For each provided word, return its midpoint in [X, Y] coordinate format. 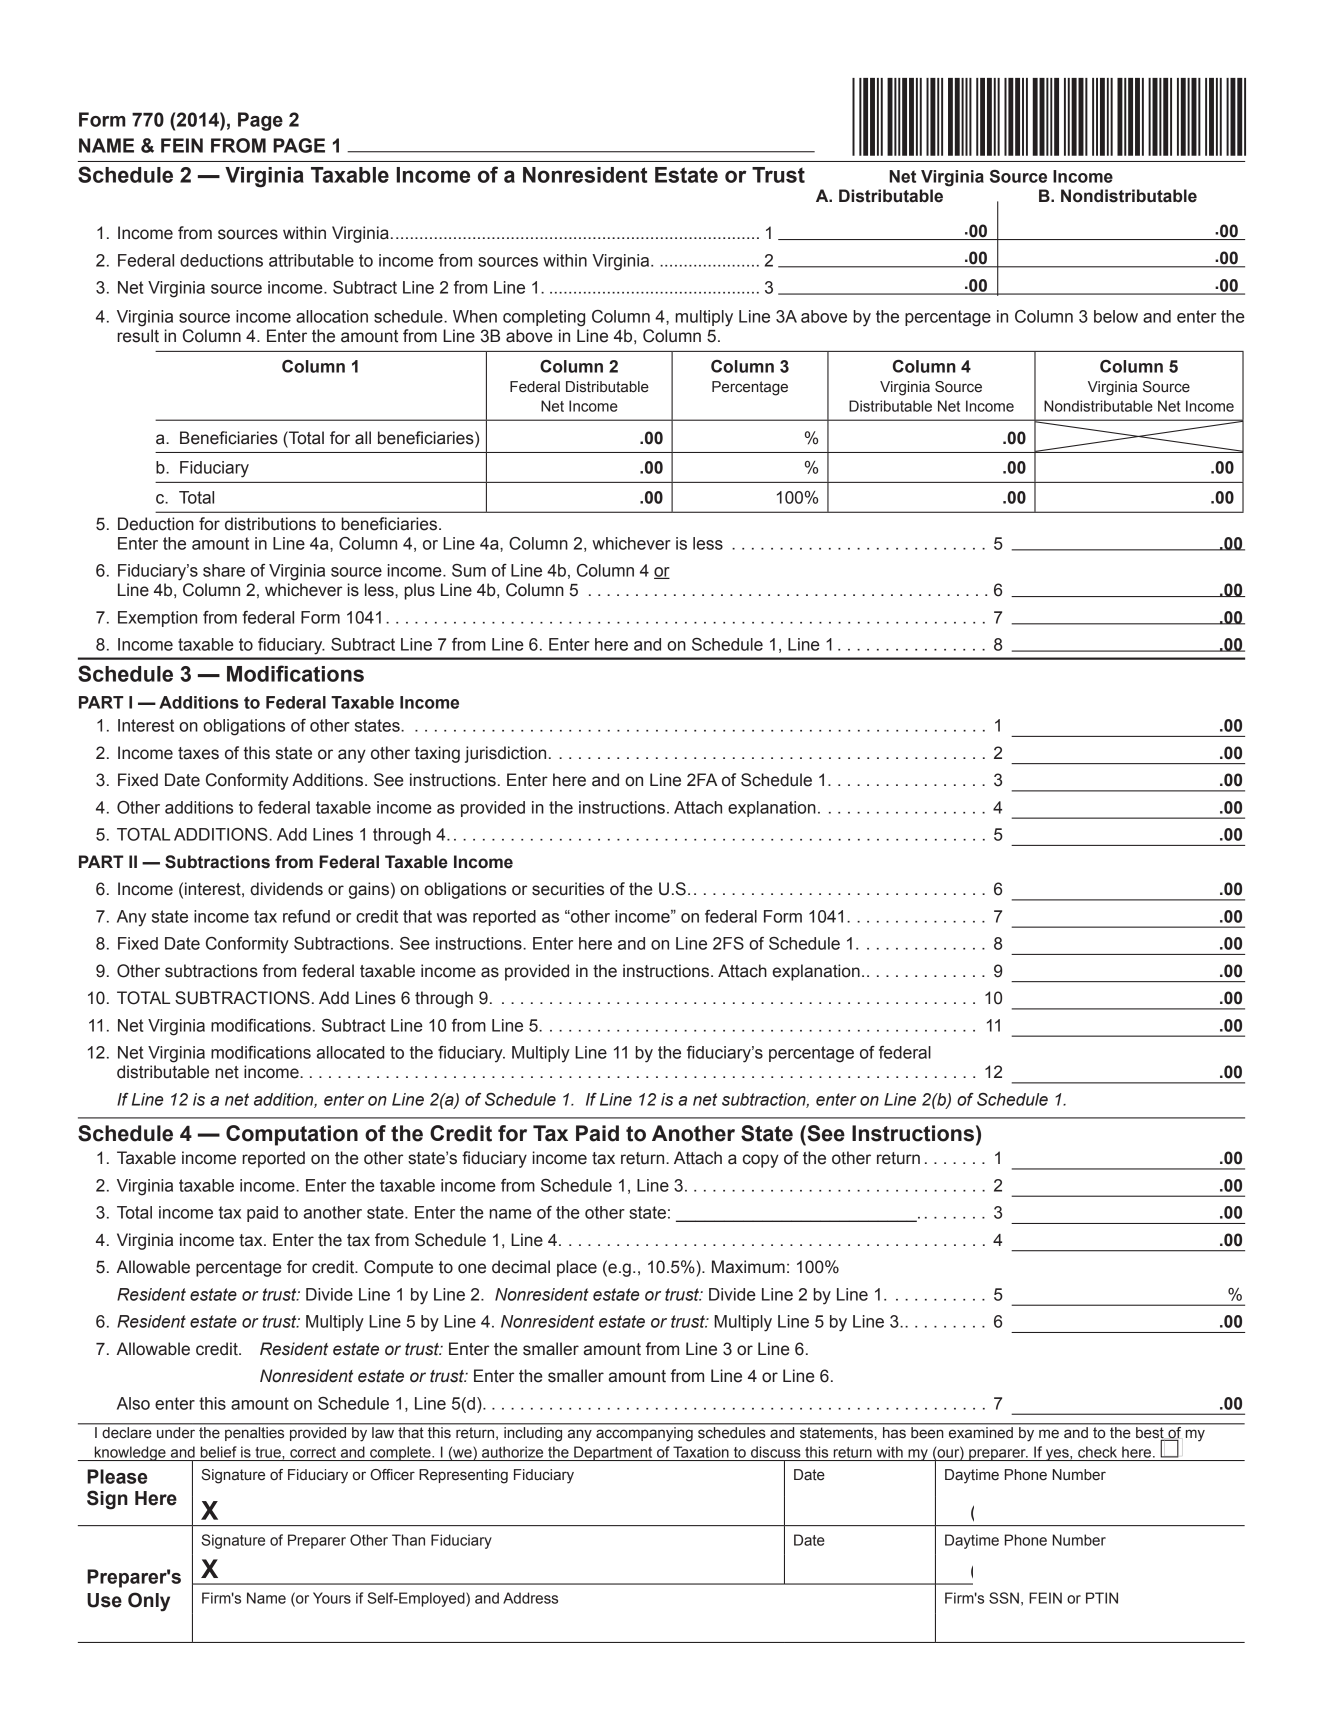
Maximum [748, 1267]
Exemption [157, 619]
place [577, 1268]
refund [306, 916]
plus [420, 591]
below [1116, 316]
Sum [469, 570]
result [138, 336]
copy [761, 1161]
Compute [398, 1268]
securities [568, 889]
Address [530, 1598]
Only [149, 1602]
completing [544, 318]
